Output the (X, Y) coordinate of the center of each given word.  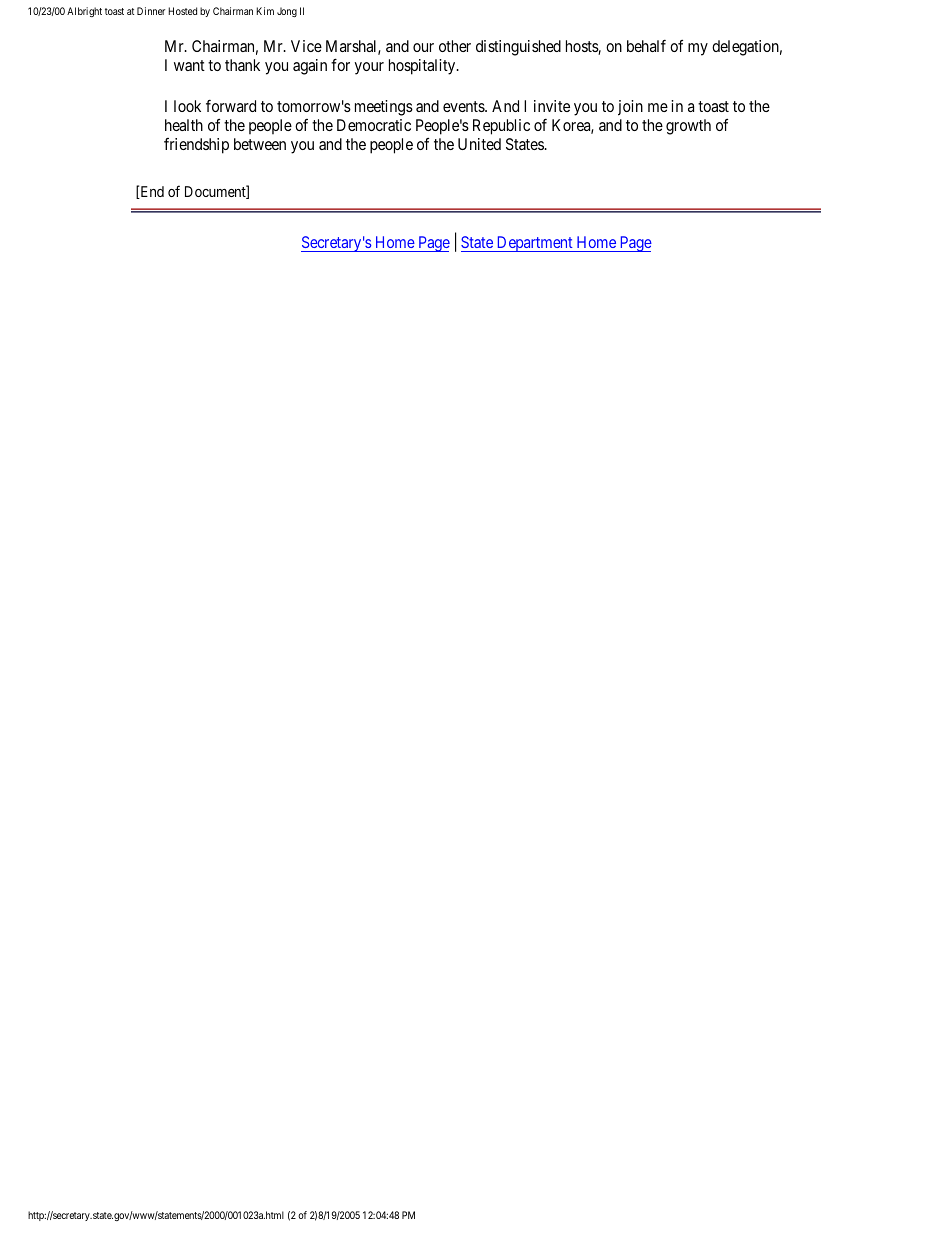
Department (534, 244)
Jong (287, 12)
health (184, 125)
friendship (196, 146)
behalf (646, 46)
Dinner (151, 11)
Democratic (374, 125)
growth (688, 127)
